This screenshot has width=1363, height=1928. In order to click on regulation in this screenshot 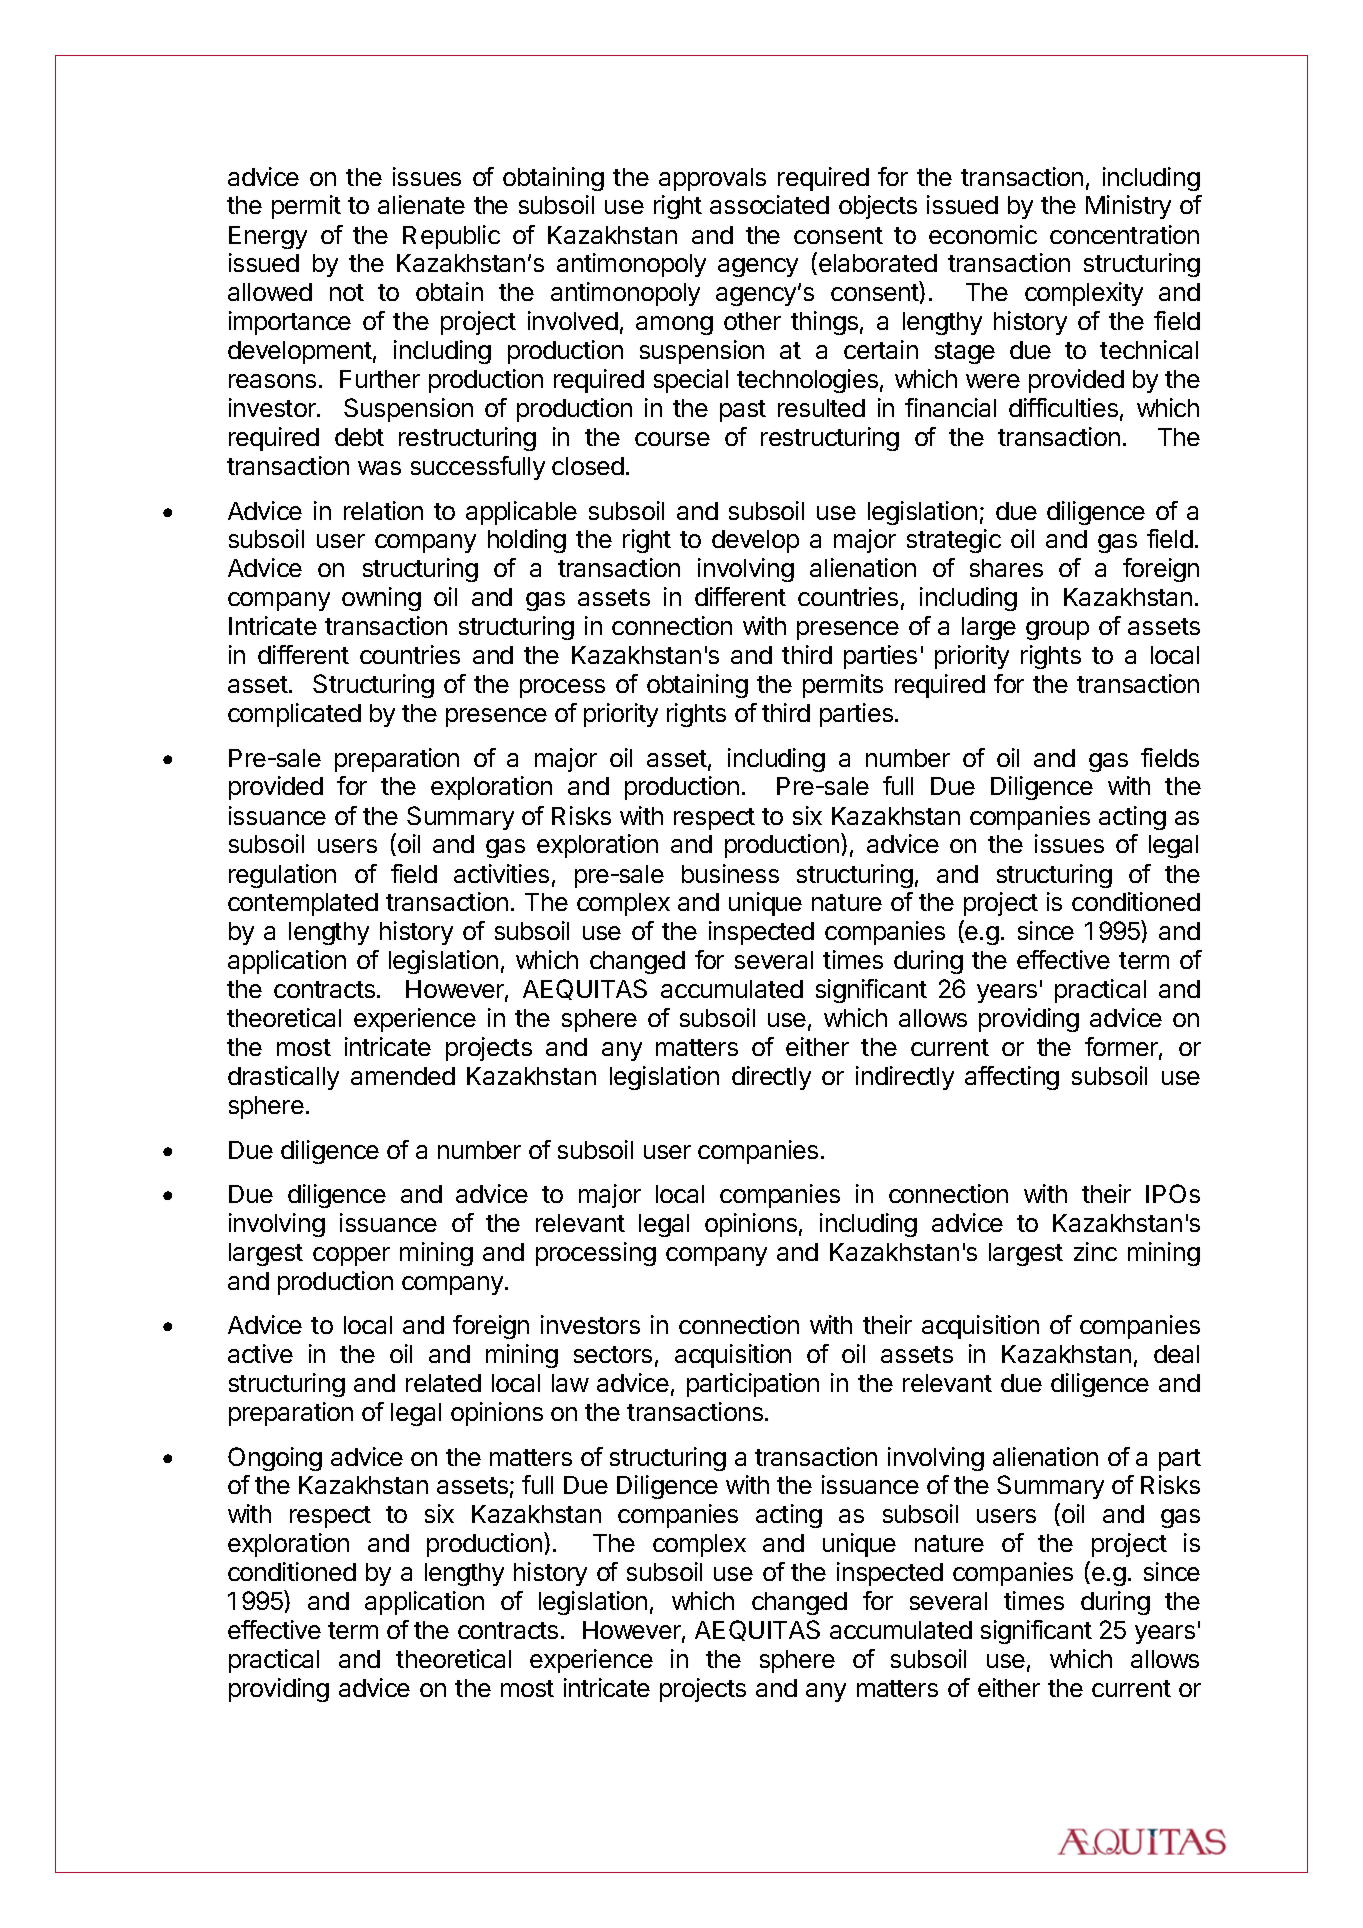, I will do `click(282, 876)`.
